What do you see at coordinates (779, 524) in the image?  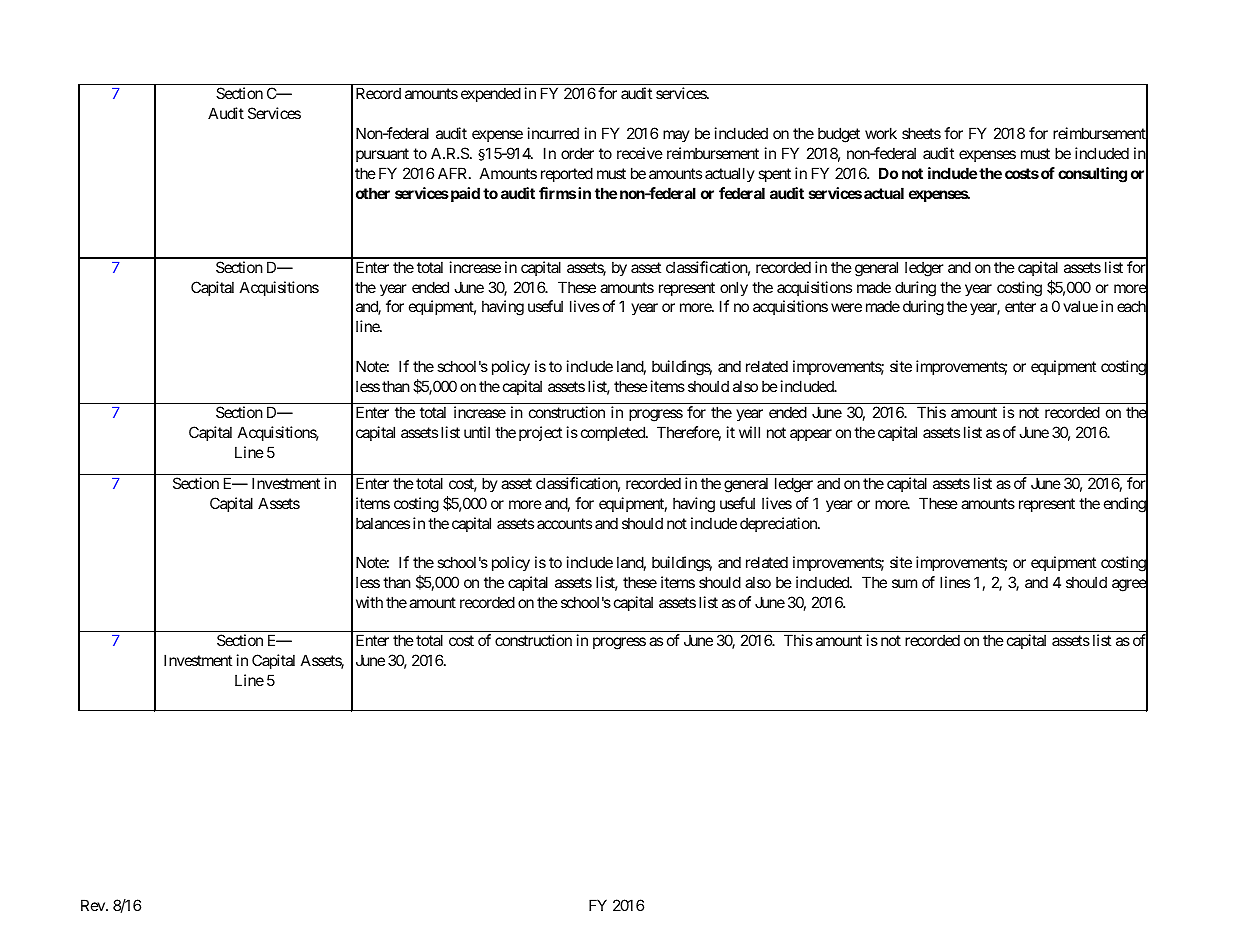 I see `depreciation` at bounding box center [779, 524].
